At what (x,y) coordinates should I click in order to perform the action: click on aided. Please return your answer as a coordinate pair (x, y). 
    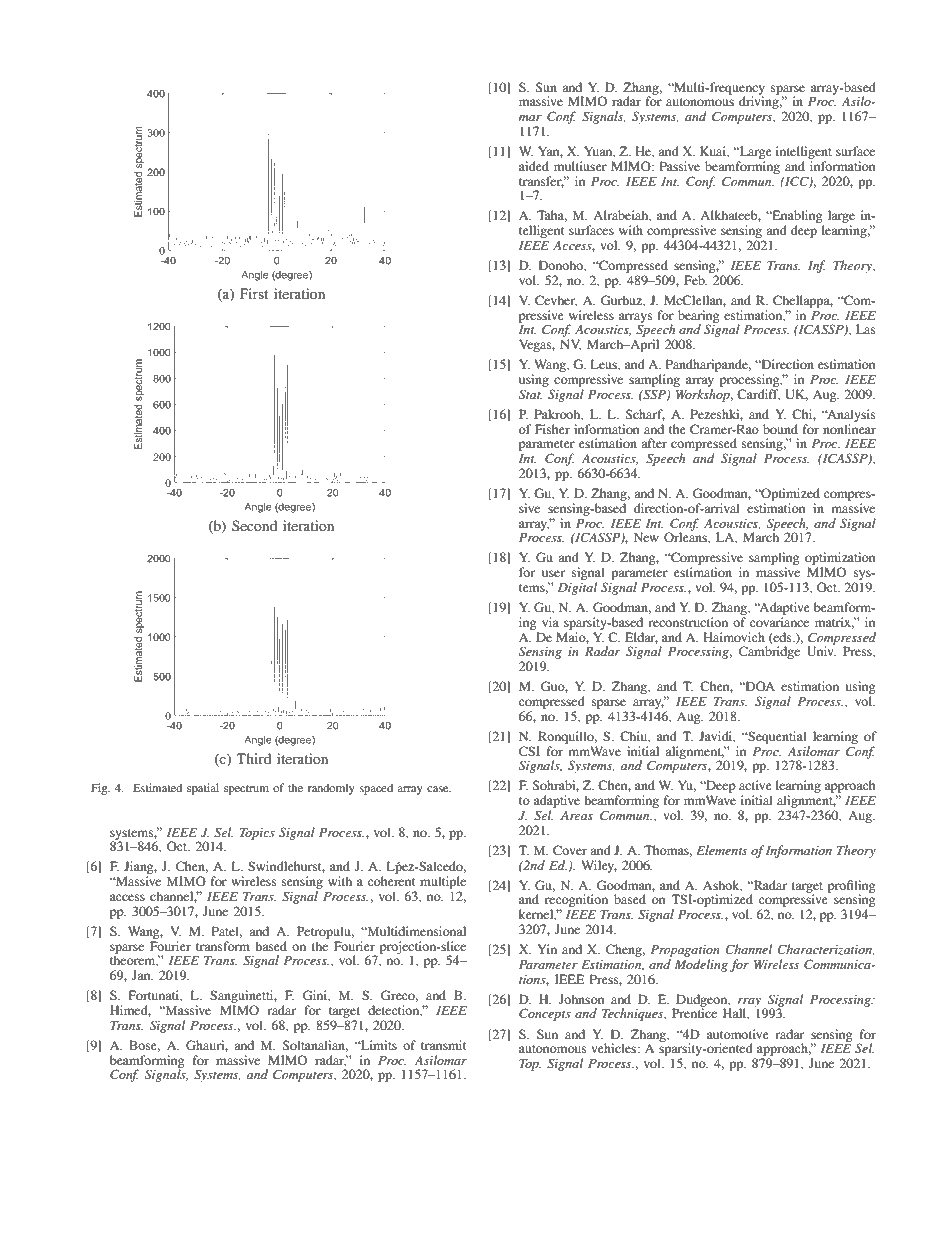
    Looking at the image, I should click on (534, 166).
